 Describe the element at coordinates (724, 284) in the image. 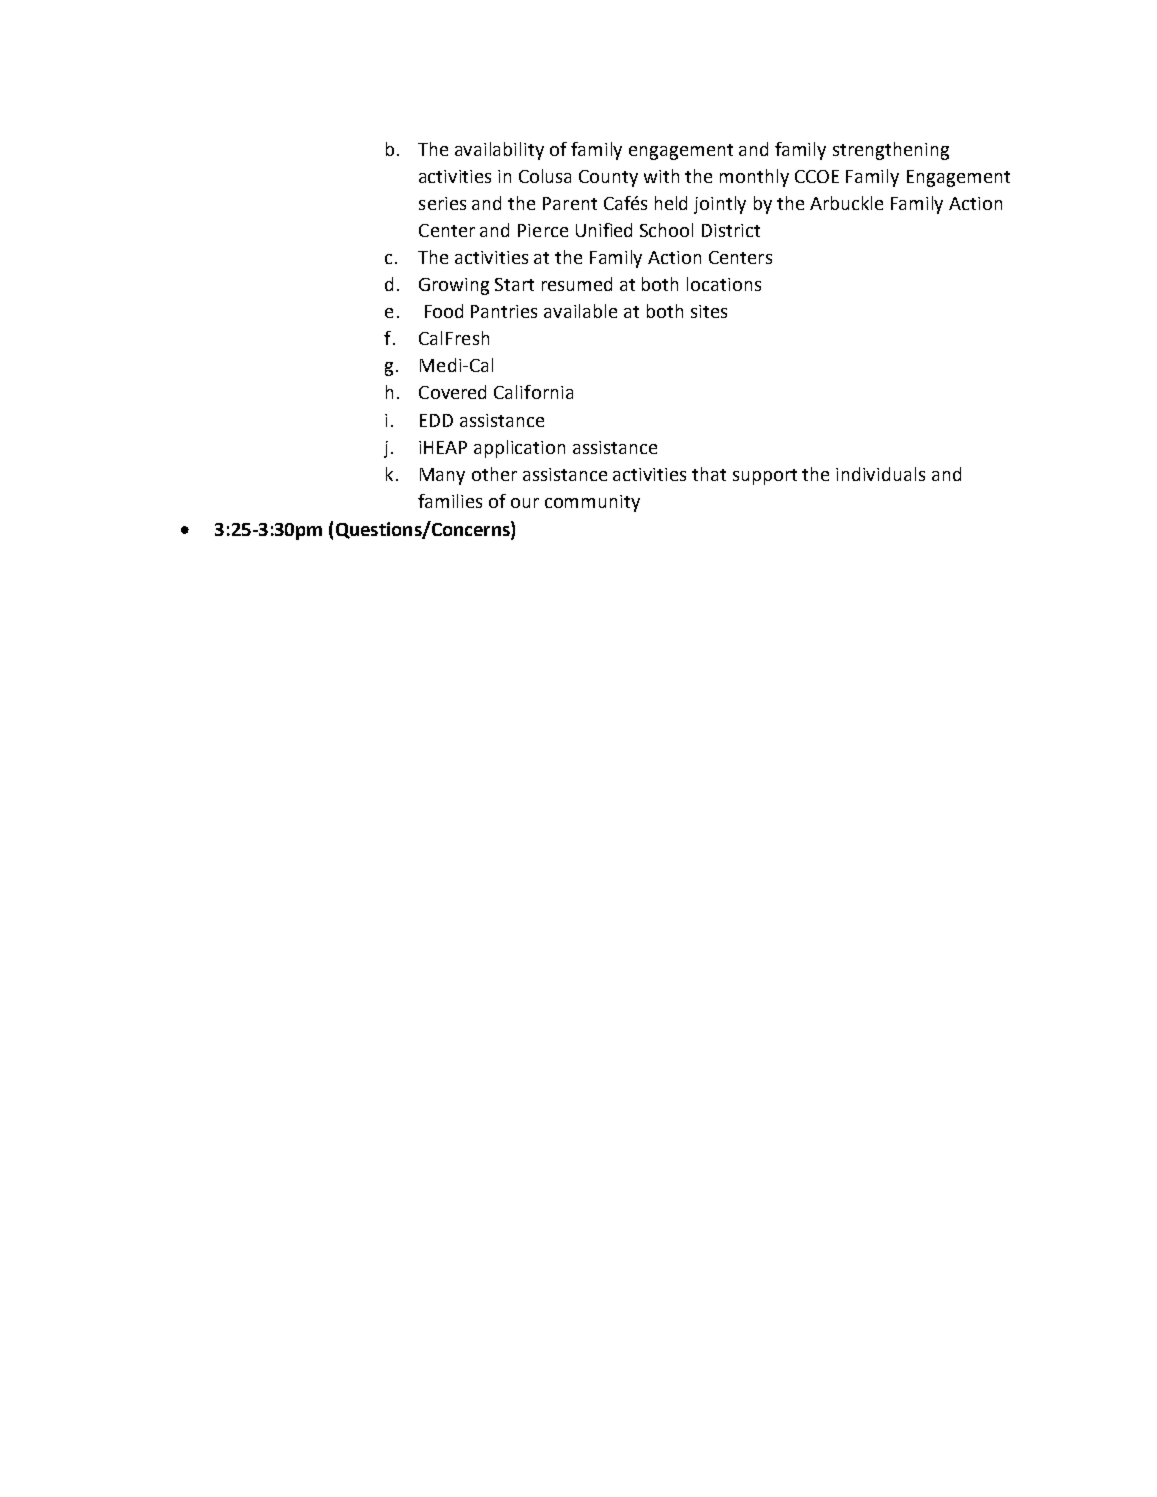

I see `locations` at that location.
